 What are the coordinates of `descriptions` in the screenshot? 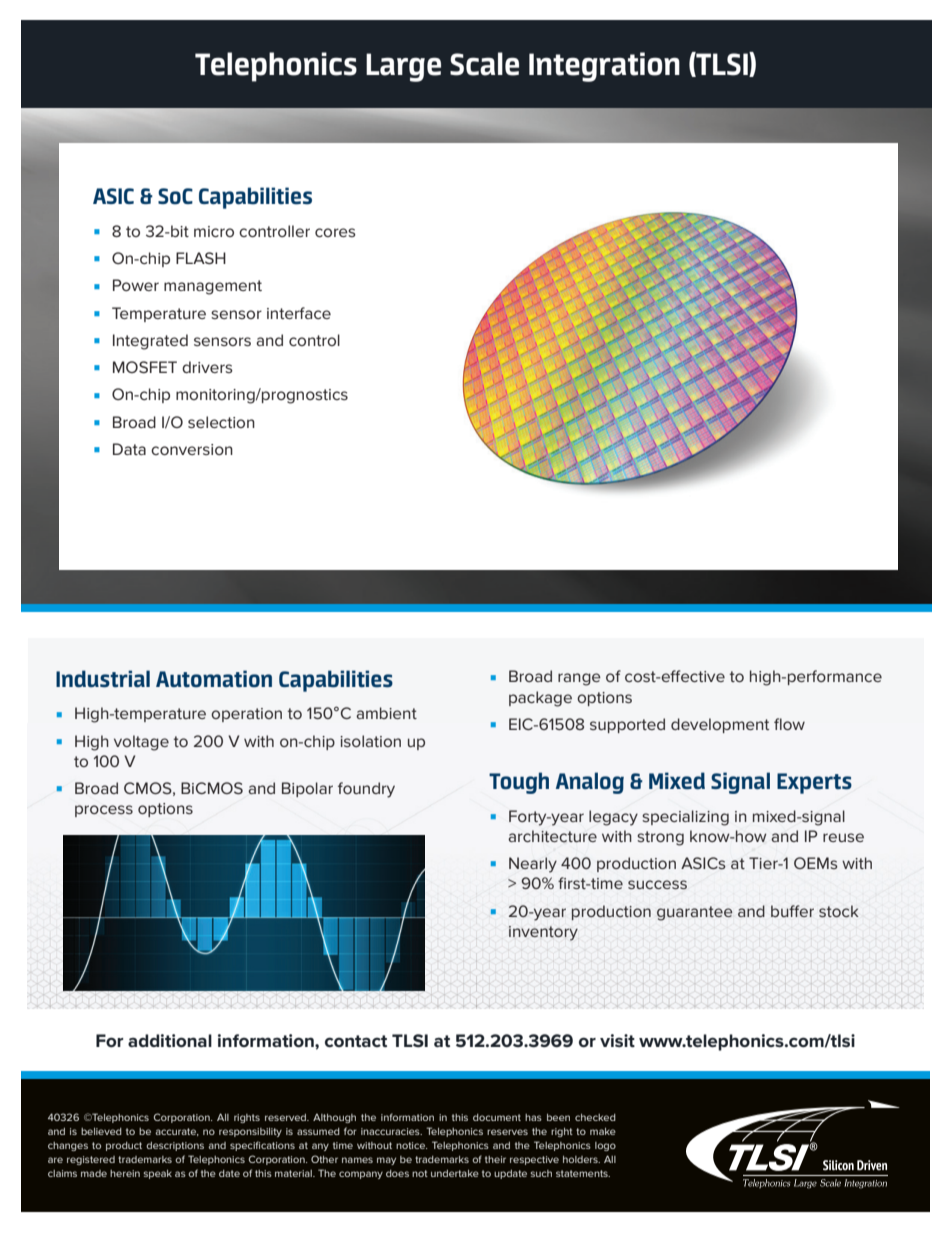 It's located at (175, 1146).
